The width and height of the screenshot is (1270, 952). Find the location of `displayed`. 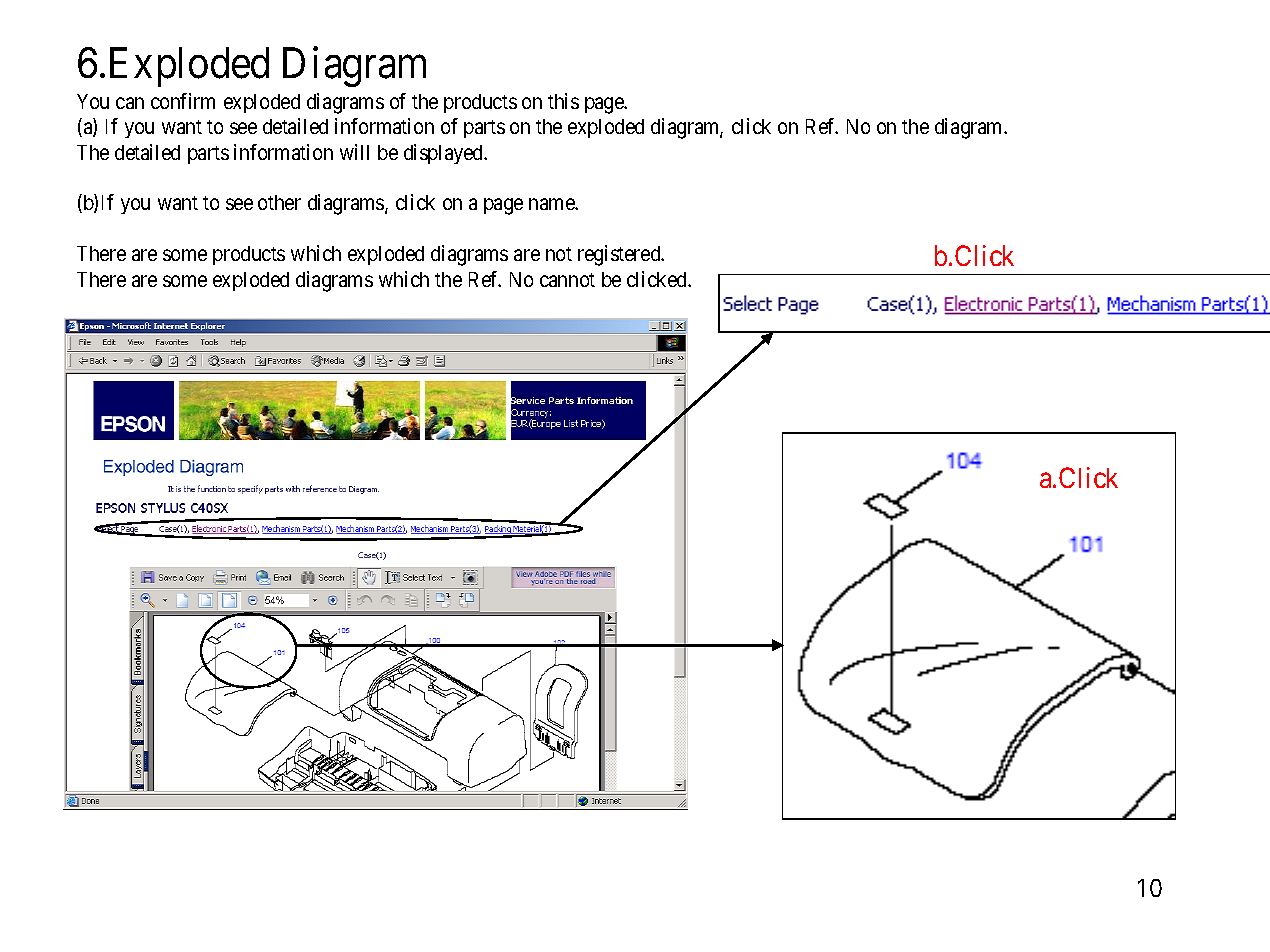

displayed is located at coordinates (445, 154).
